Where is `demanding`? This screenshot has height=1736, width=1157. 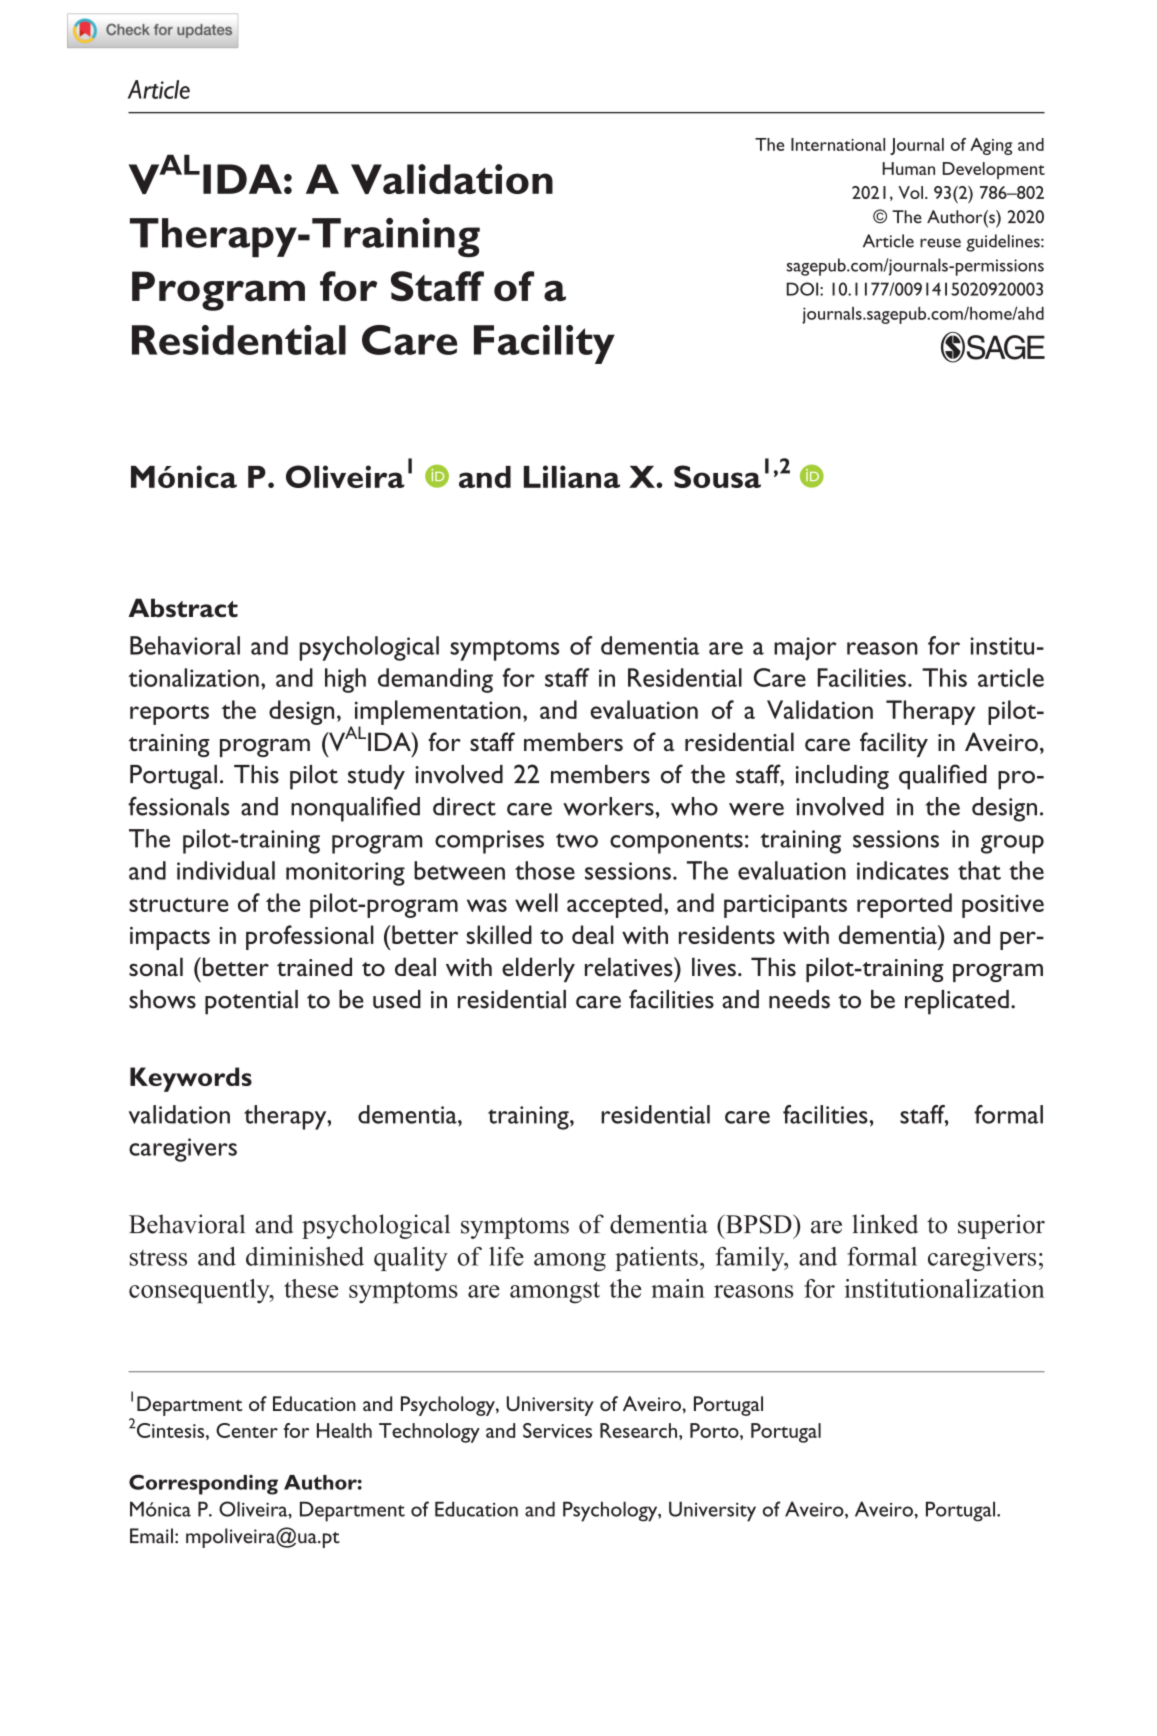 demanding is located at coordinates (435, 680).
